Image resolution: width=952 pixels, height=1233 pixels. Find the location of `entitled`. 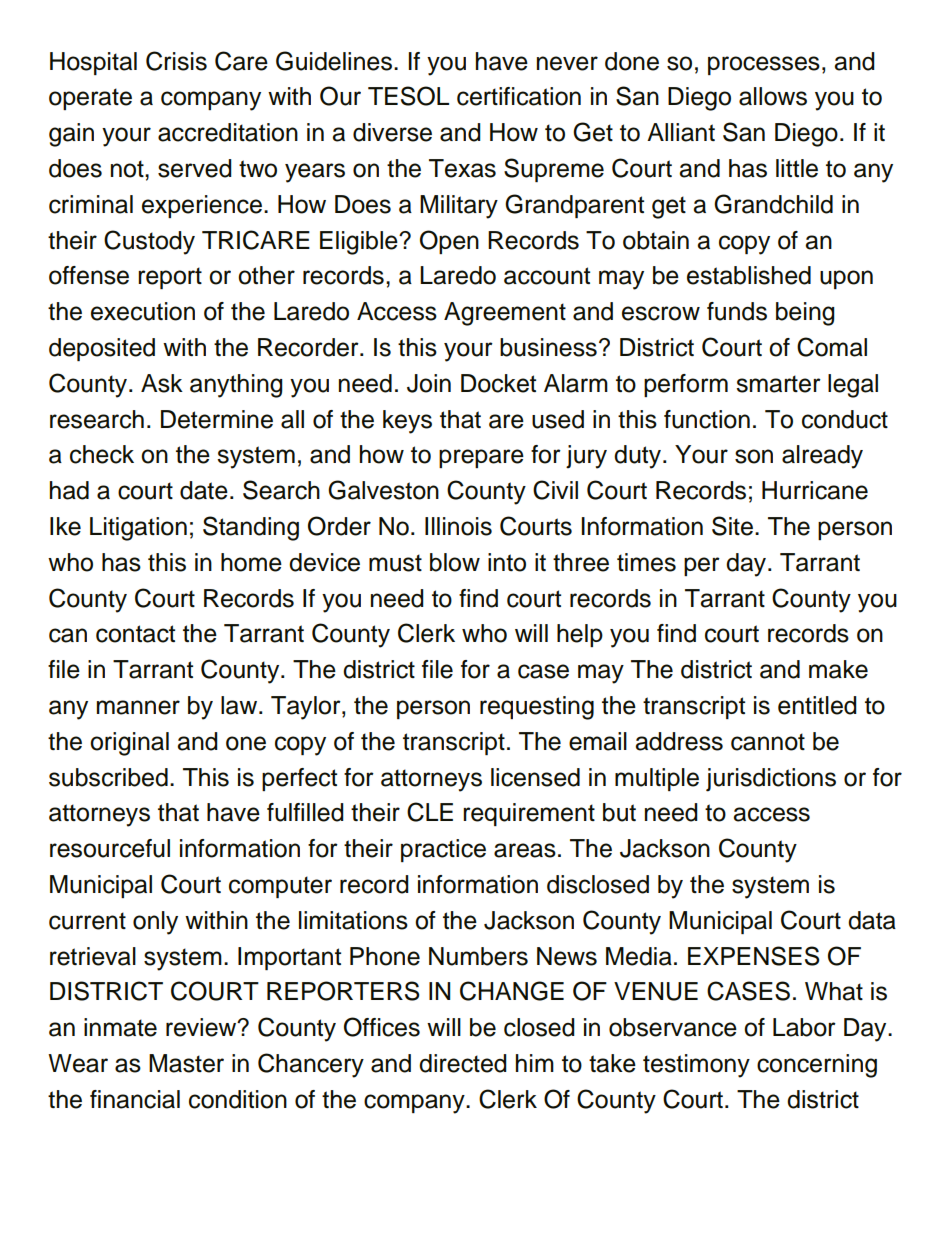

entitled is located at coordinates (817, 705).
